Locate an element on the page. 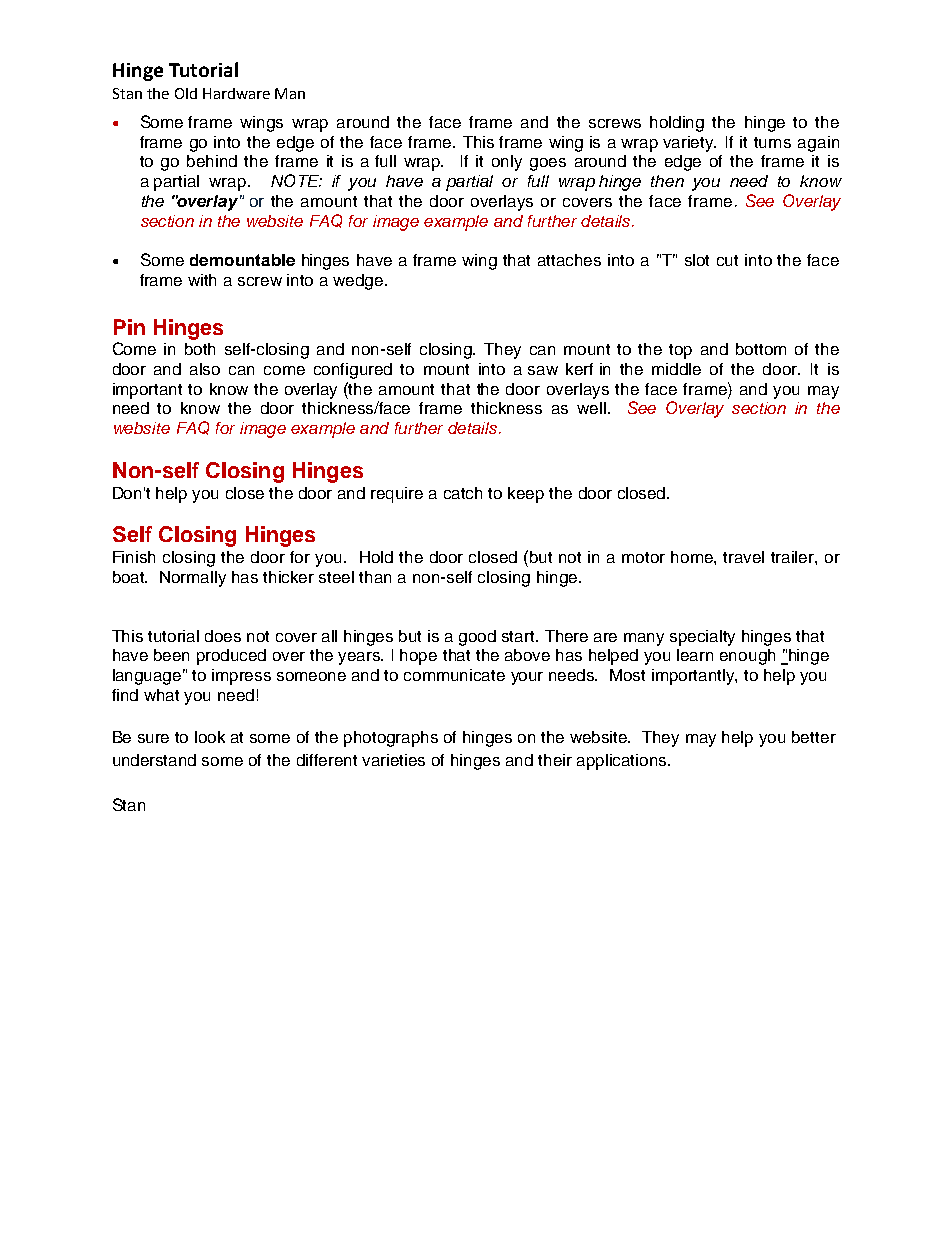 Image resolution: width=952 pixels, height=1233 pixels. look is located at coordinates (210, 737).
